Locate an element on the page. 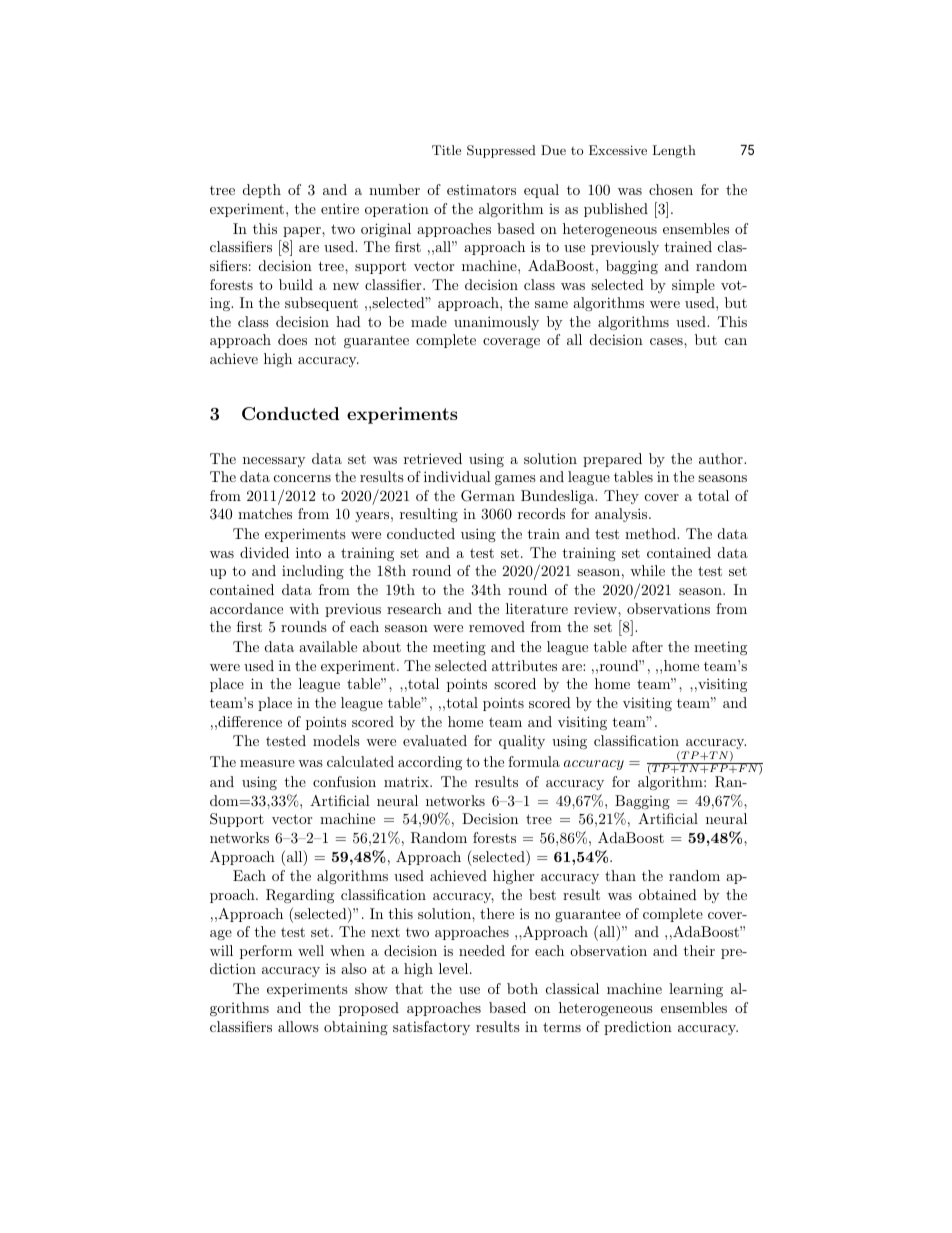  necessary is located at coordinates (274, 462).
